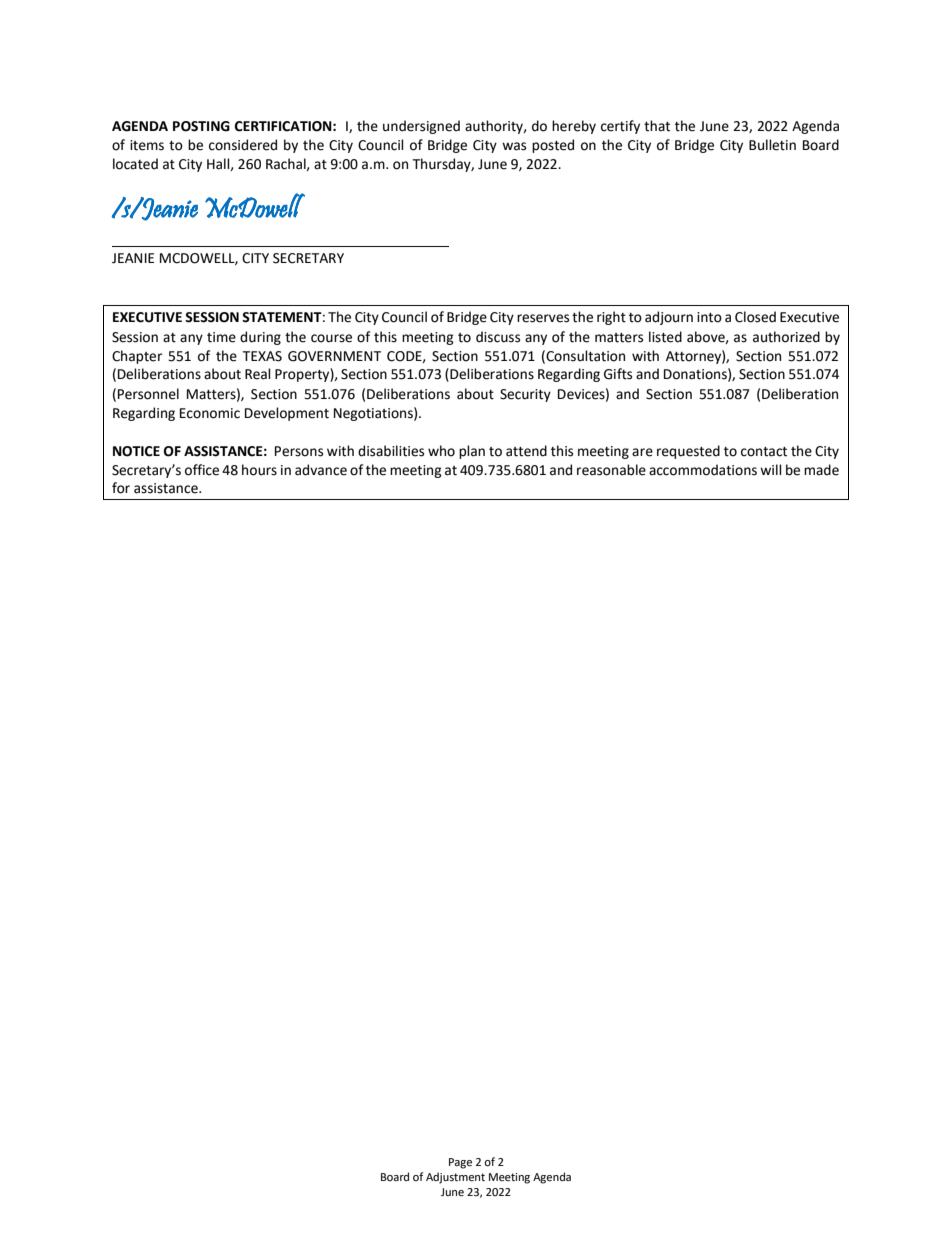 Image resolution: width=952 pixels, height=1233 pixels. What do you see at coordinates (460, 1163) in the page?
I see `Page` at bounding box center [460, 1163].
